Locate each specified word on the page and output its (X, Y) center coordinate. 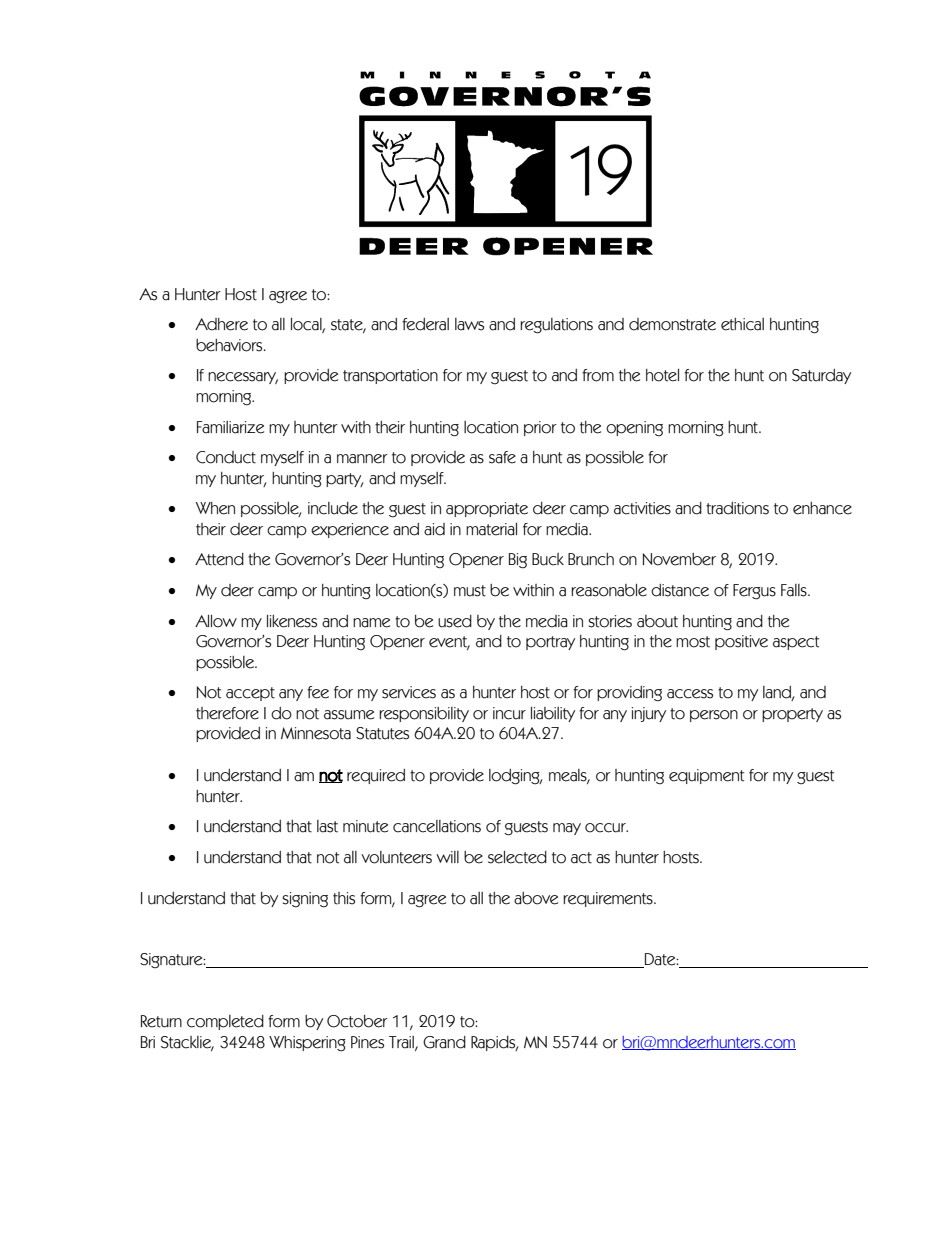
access (690, 694)
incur (509, 713)
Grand (444, 1042)
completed (225, 1022)
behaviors (230, 345)
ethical (742, 324)
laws (469, 324)
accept (250, 694)
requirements (609, 899)
